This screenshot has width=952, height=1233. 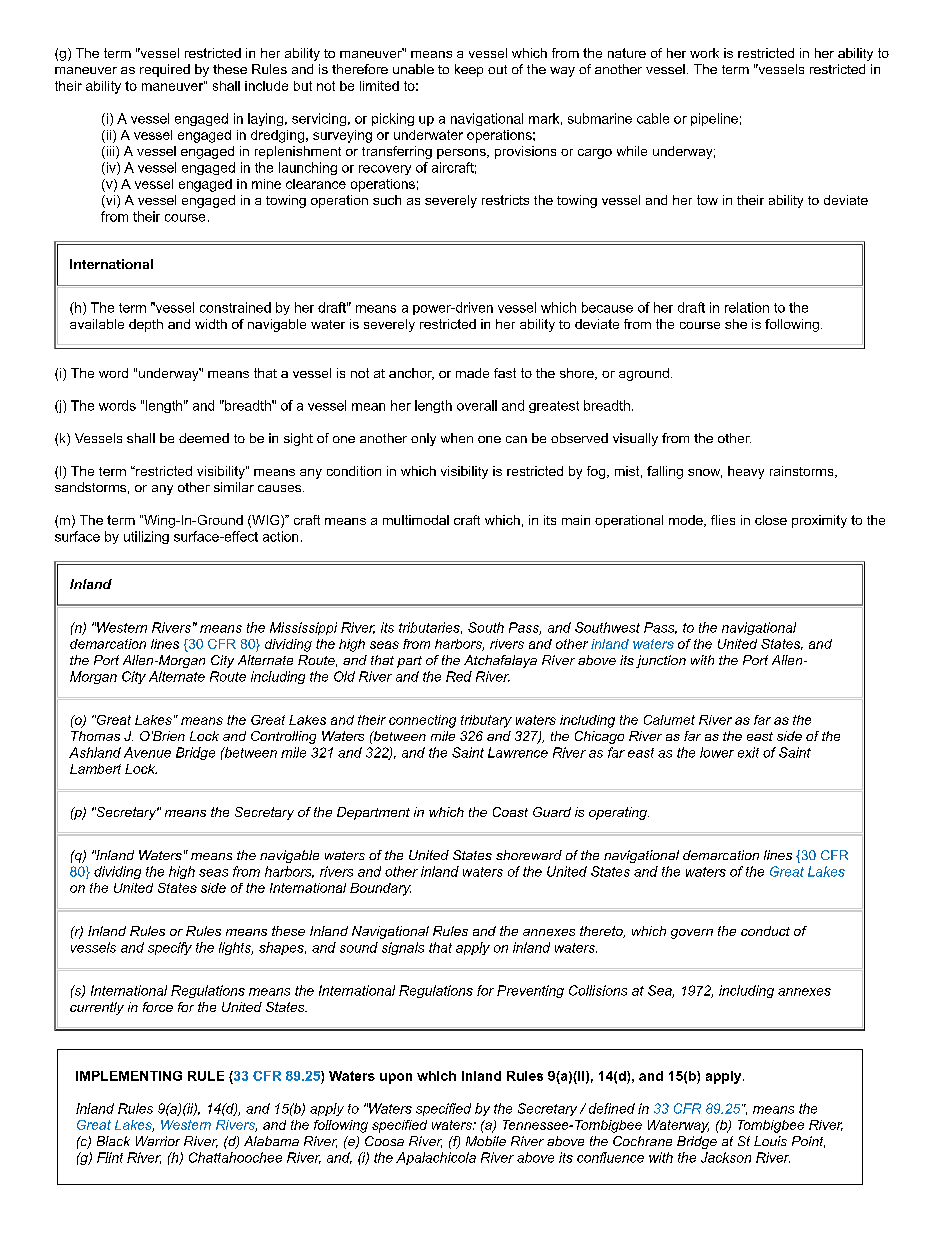 I want to click on Louis, so click(x=770, y=1141).
